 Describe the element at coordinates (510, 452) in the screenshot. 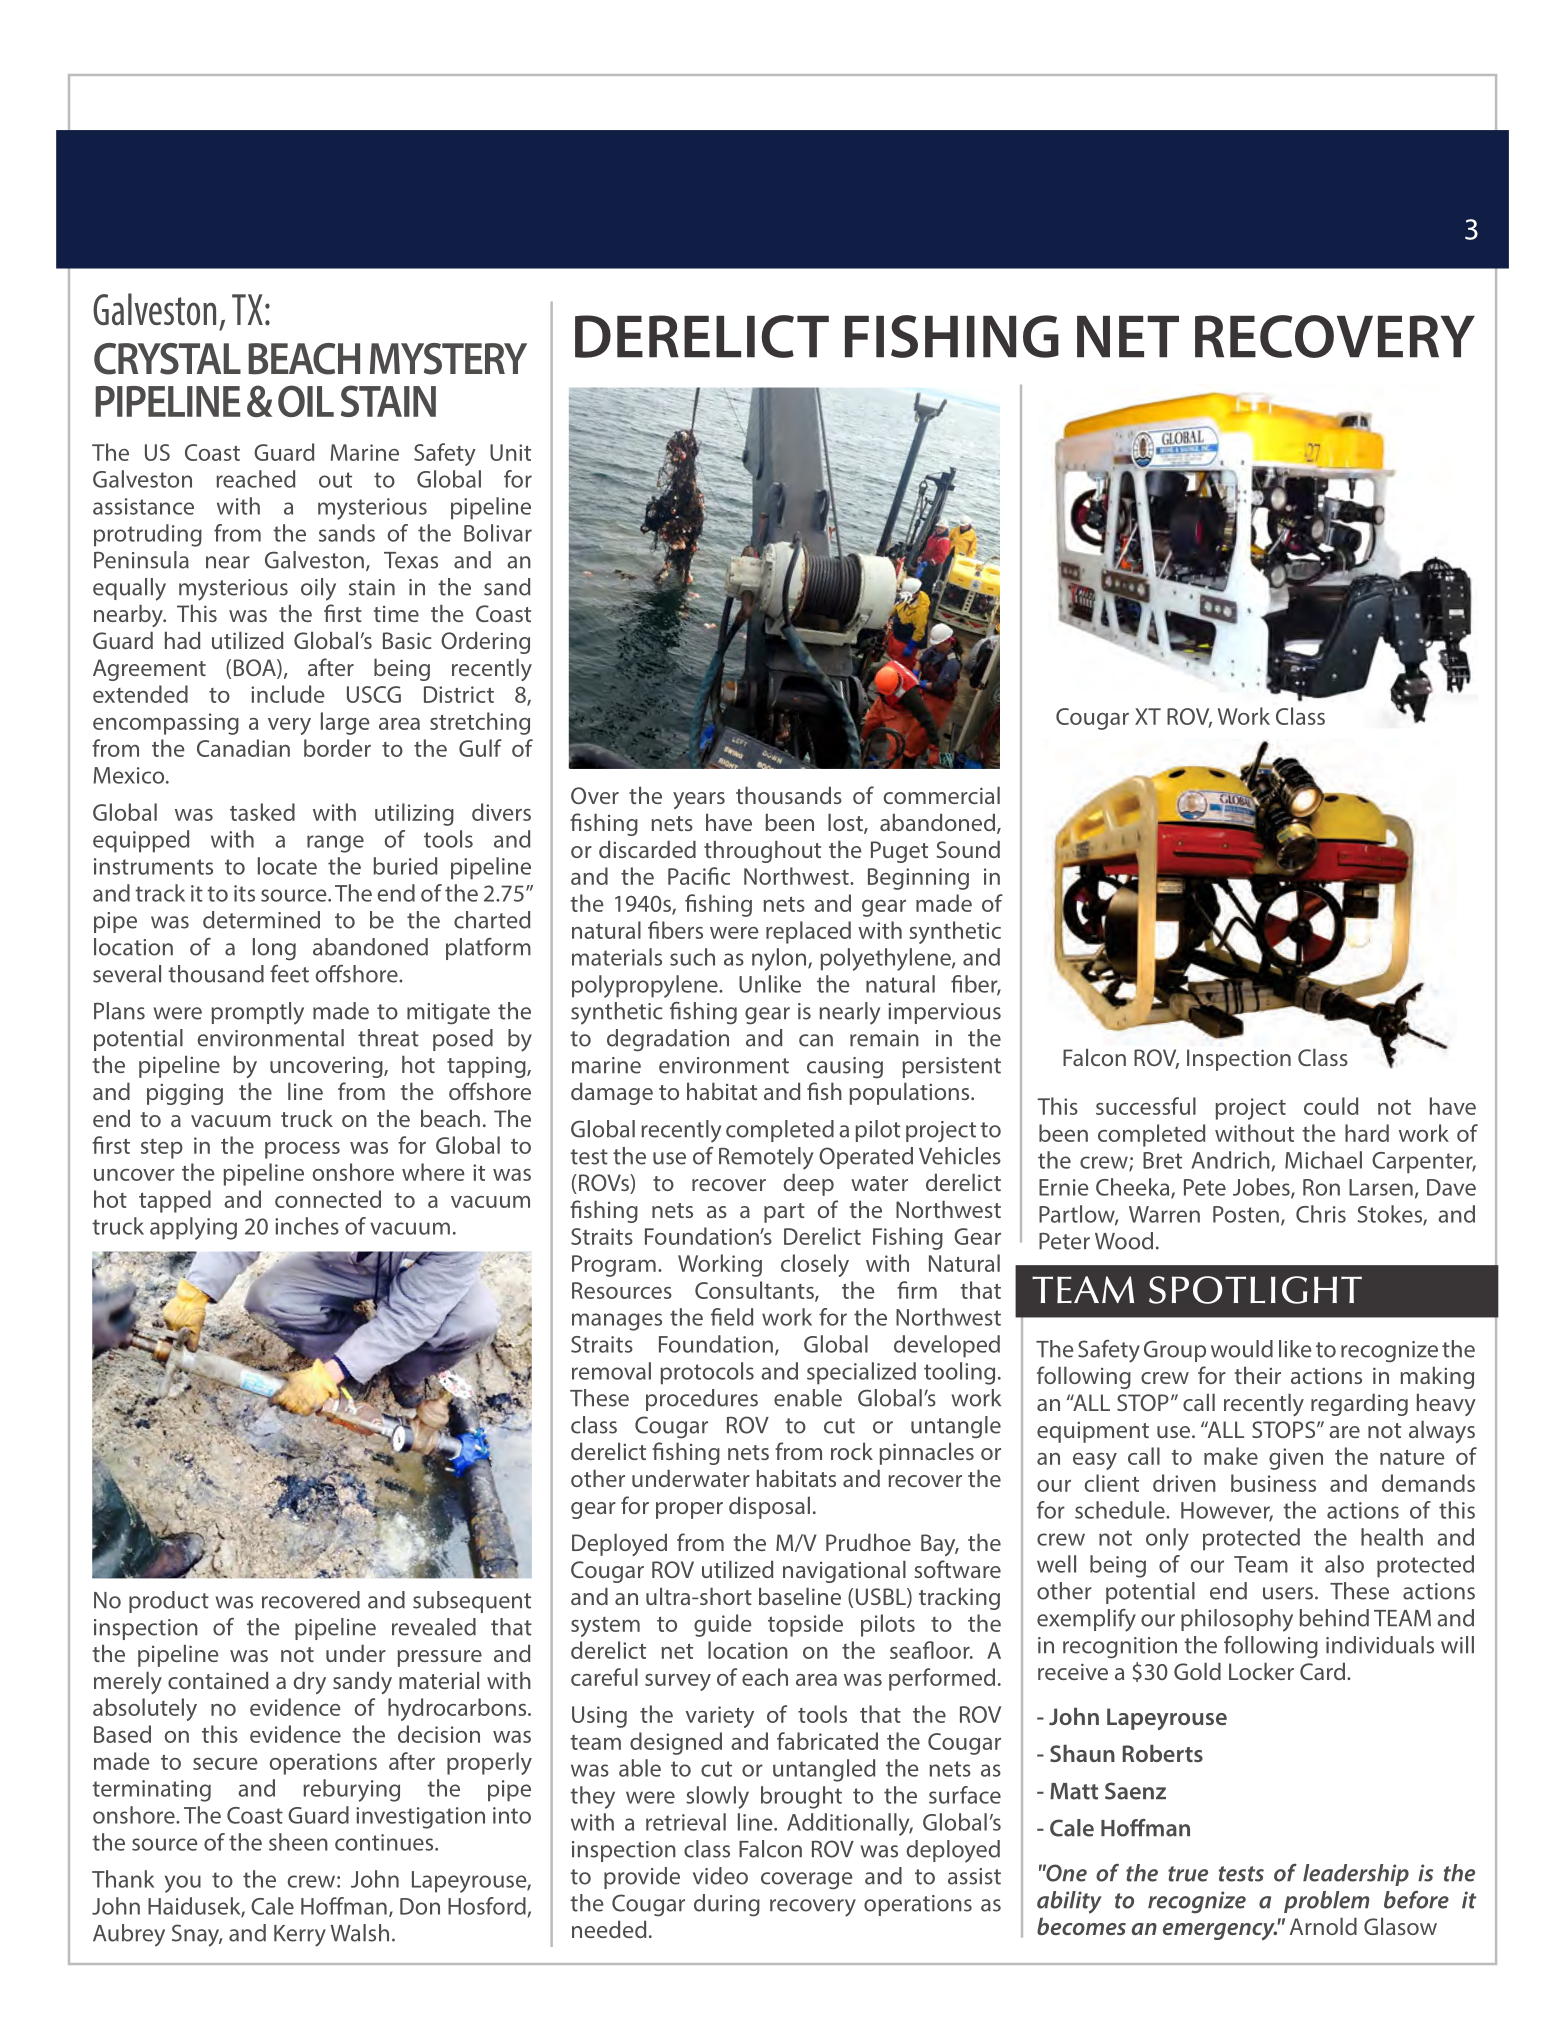

I see `Unit` at that location.
